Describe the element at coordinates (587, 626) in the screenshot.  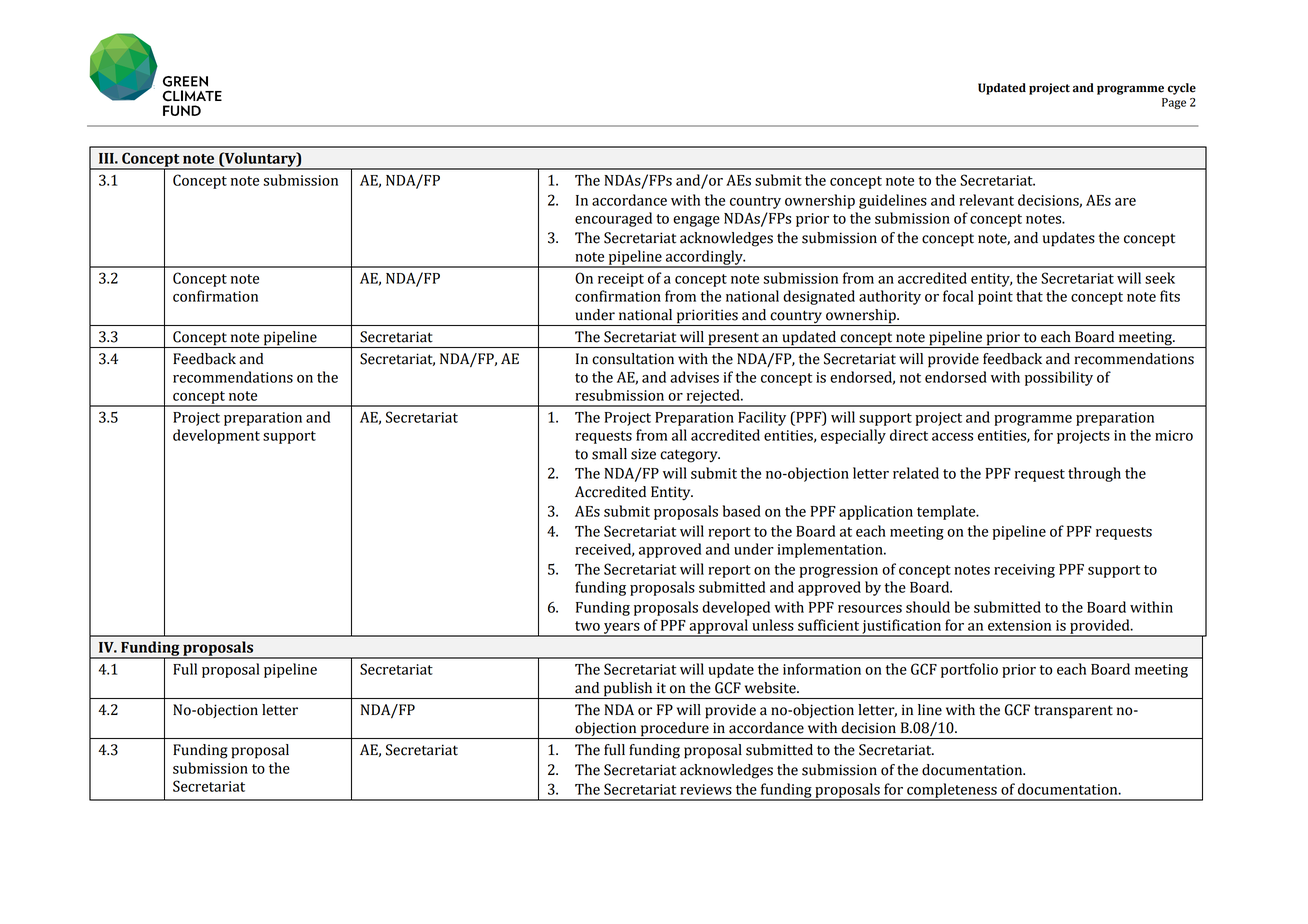
I see `two` at that location.
